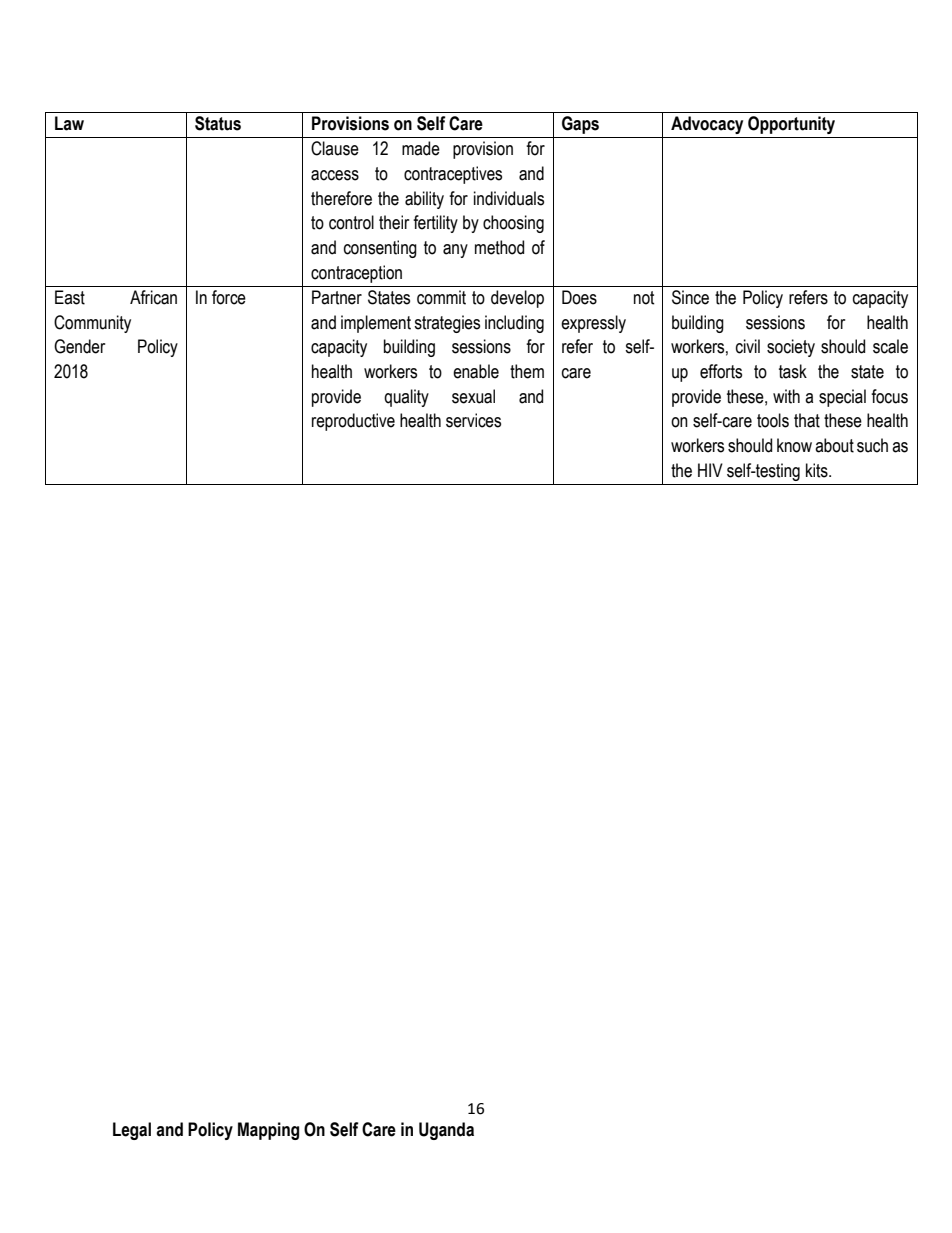 The height and width of the document is (1233, 952). What do you see at coordinates (644, 298) in the document?
I see `not` at bounding box center [644, 298].
